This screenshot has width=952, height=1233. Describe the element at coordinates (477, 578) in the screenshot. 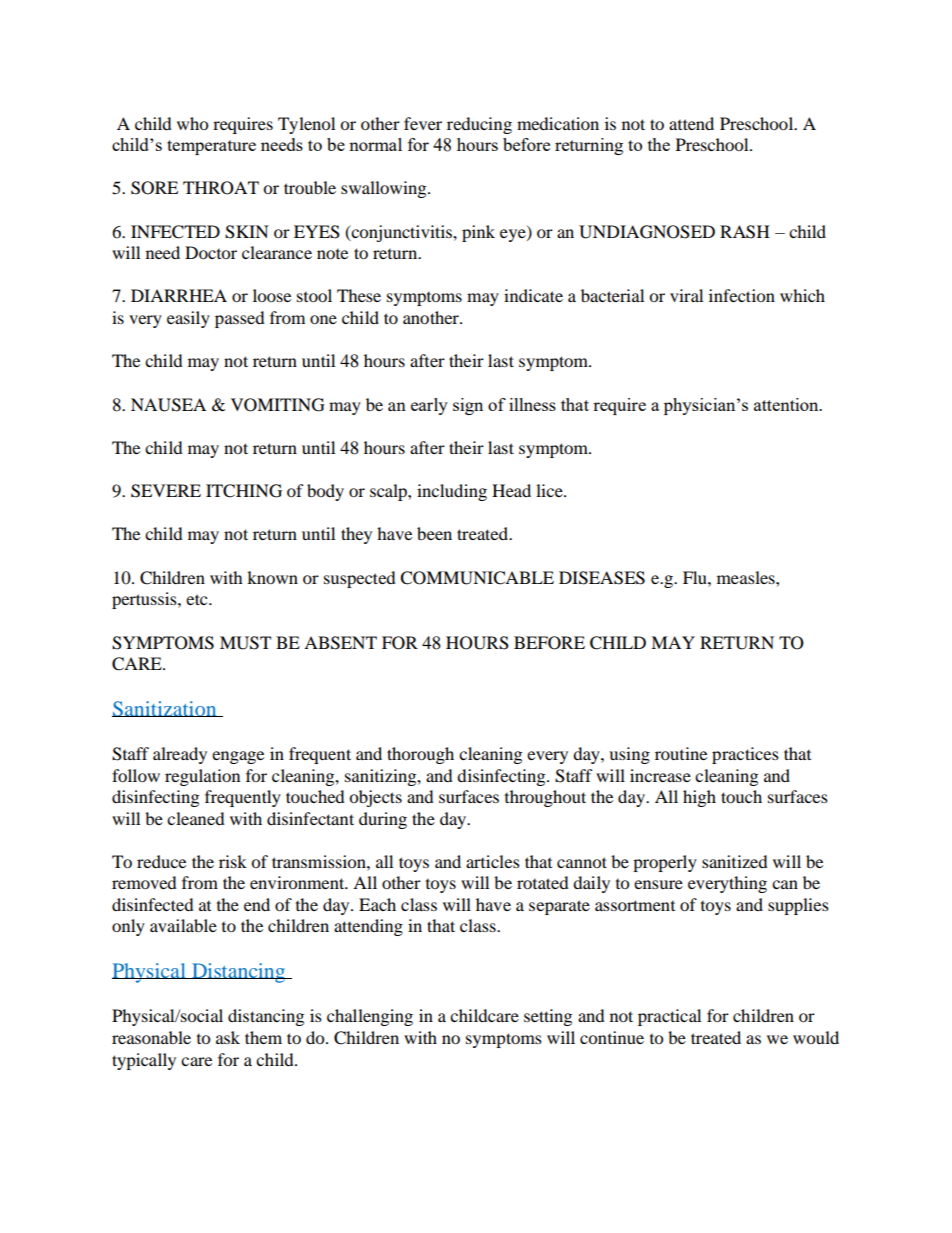

I see `COMMUNICABLE` at that location.
